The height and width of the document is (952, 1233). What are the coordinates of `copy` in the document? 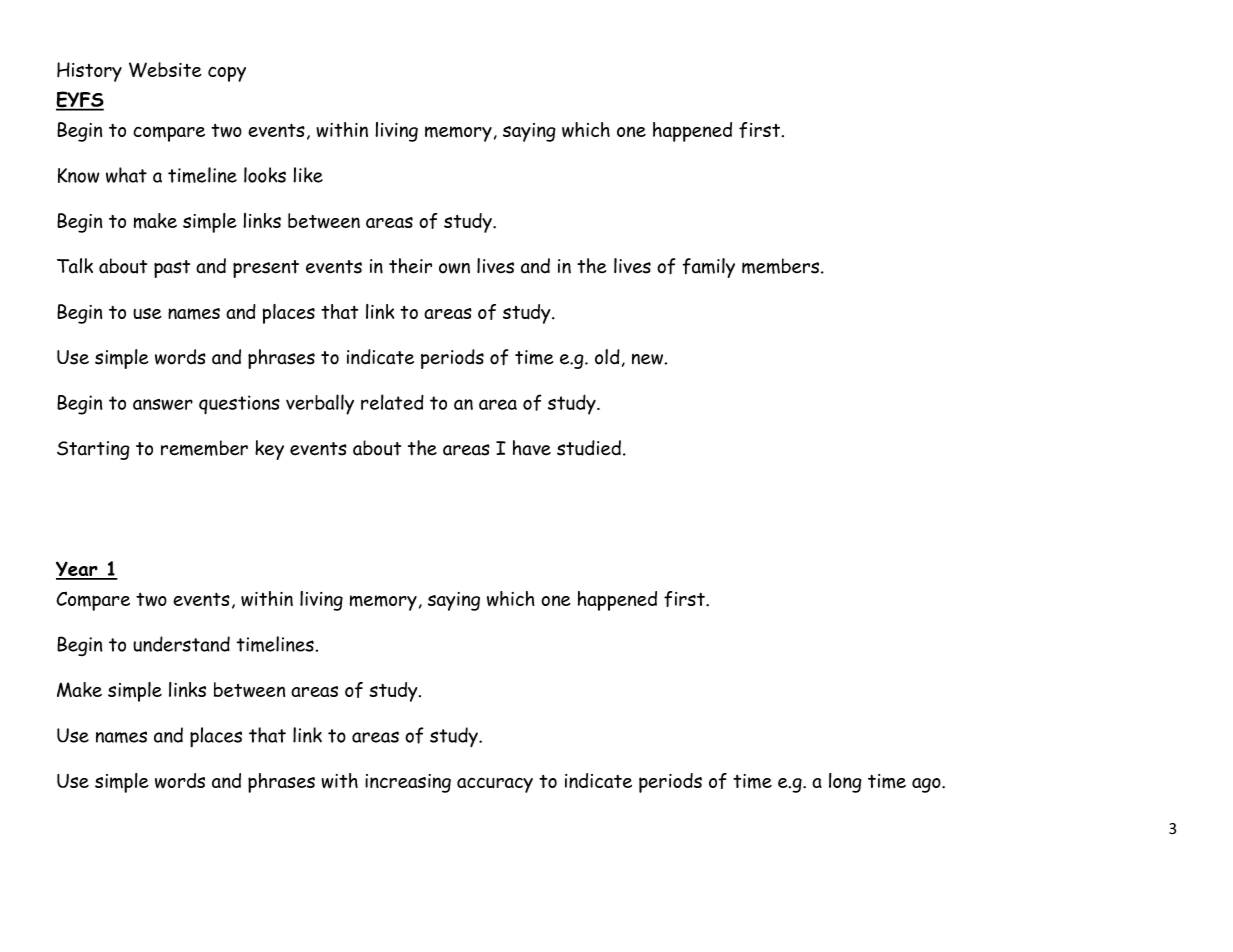 It's located at (227, 74).
